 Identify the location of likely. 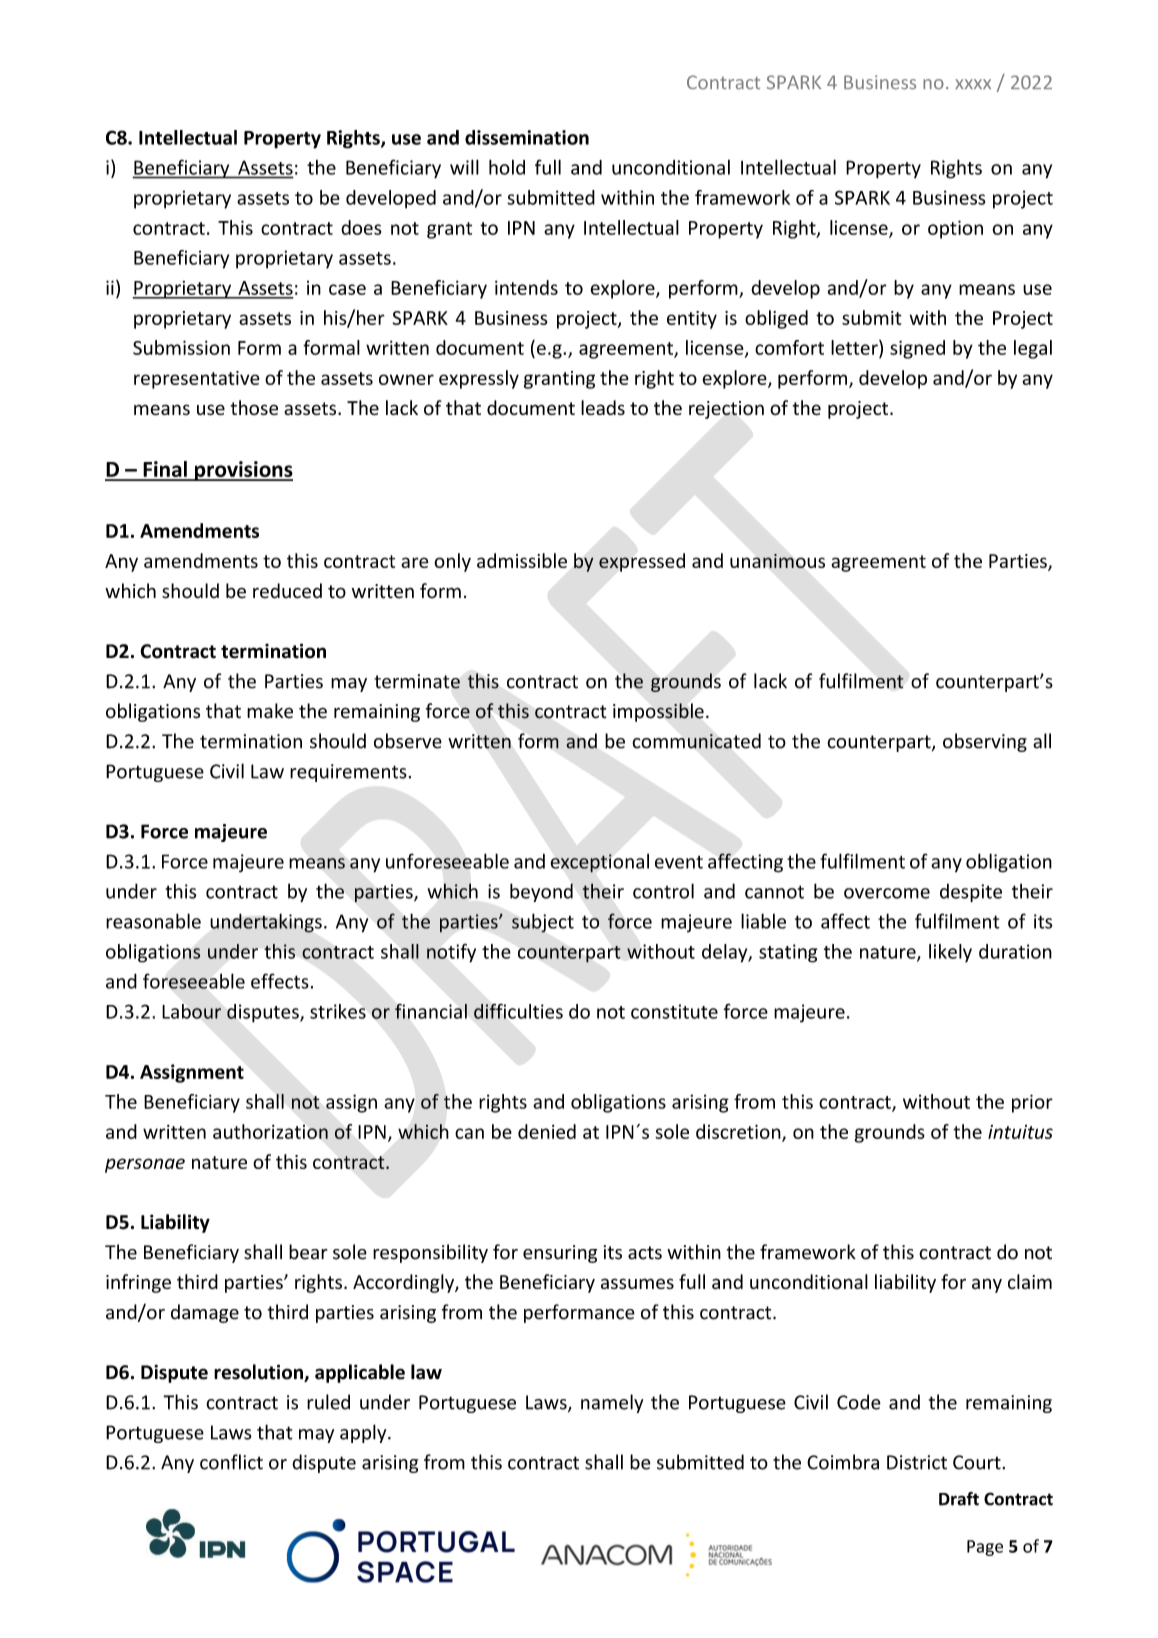
(950, 953).
